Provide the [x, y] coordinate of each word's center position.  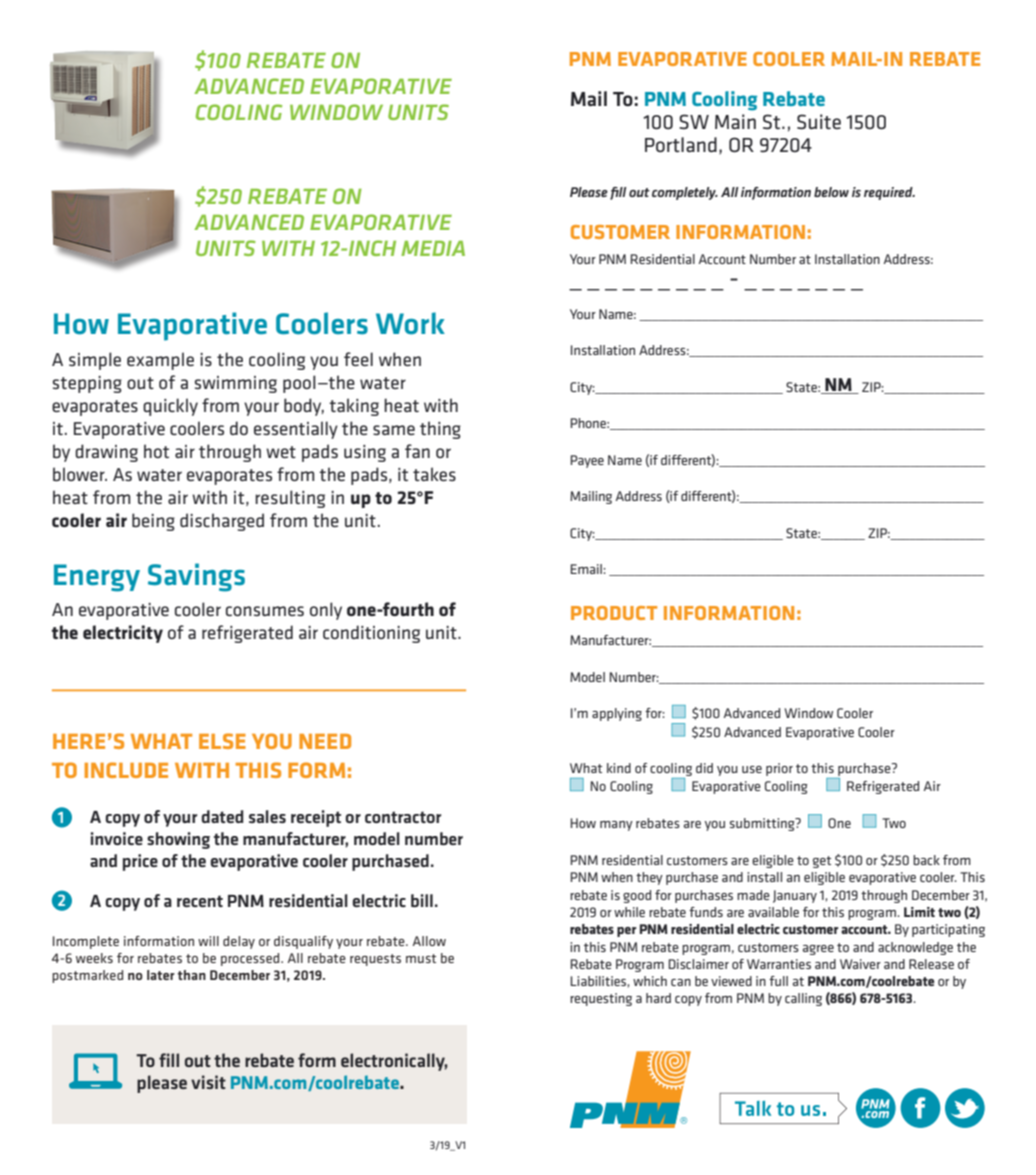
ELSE [222, 741]
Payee [587, 461]
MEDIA [433, 248]
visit [208, 1082]
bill [422, 900]
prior [779, 769]
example [160, 361]
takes [434, 474]
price [140, 862]
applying [617, 714]
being [153, 522]
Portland [681, 145]
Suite [819, 122]
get [822, 862]
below [831, 192]
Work [410, 323]
